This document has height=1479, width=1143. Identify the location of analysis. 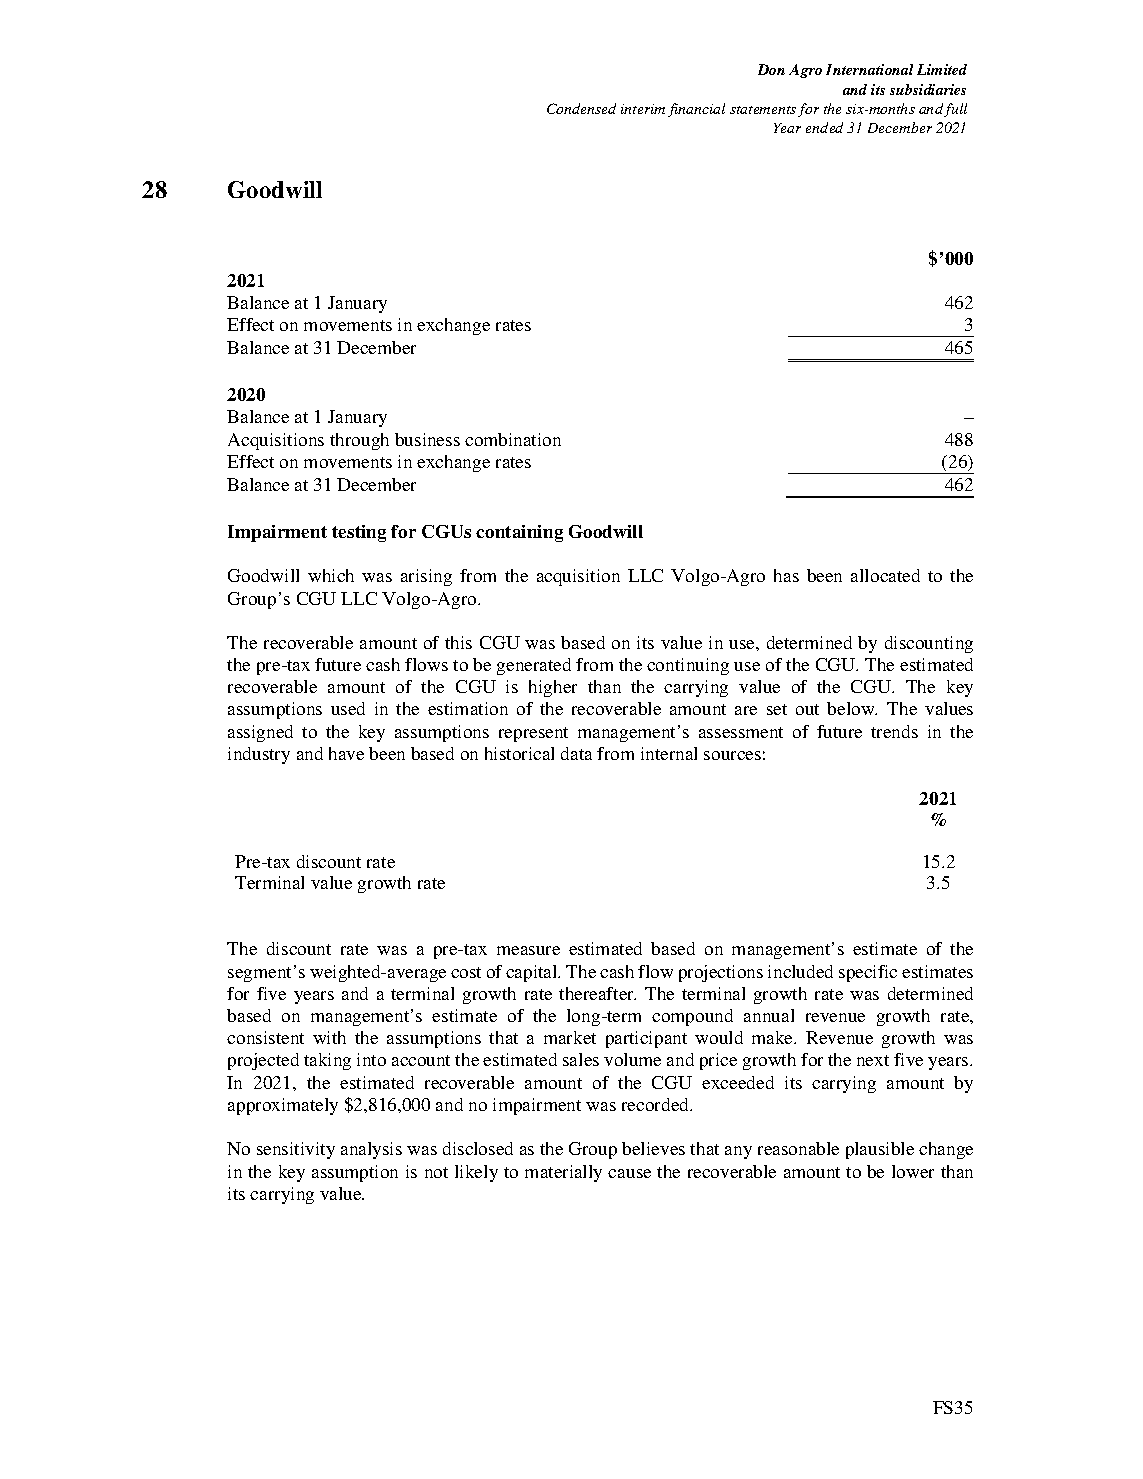
(371, 1150).
